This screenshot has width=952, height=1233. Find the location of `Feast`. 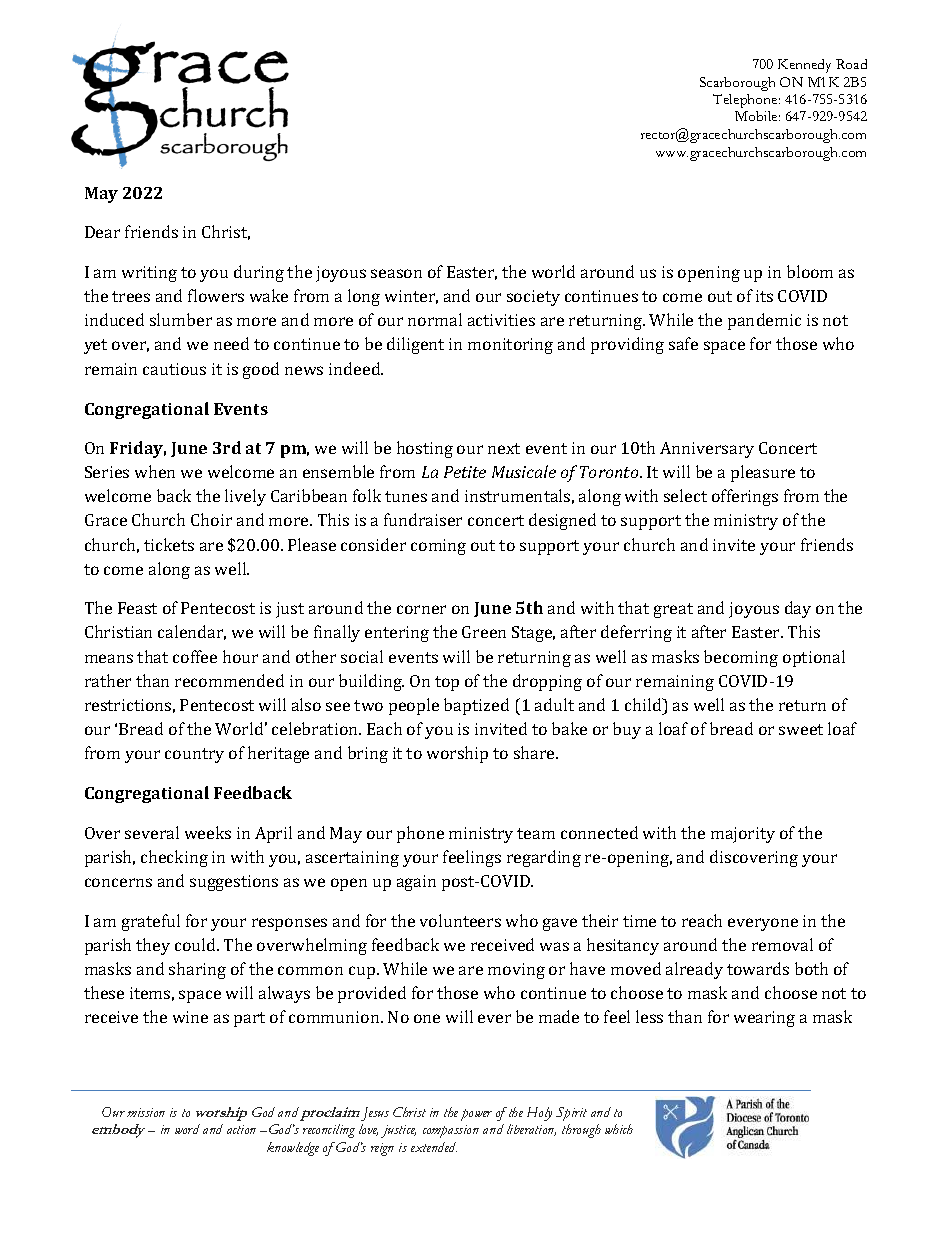

Feast is located at coordinates (137, 608).
